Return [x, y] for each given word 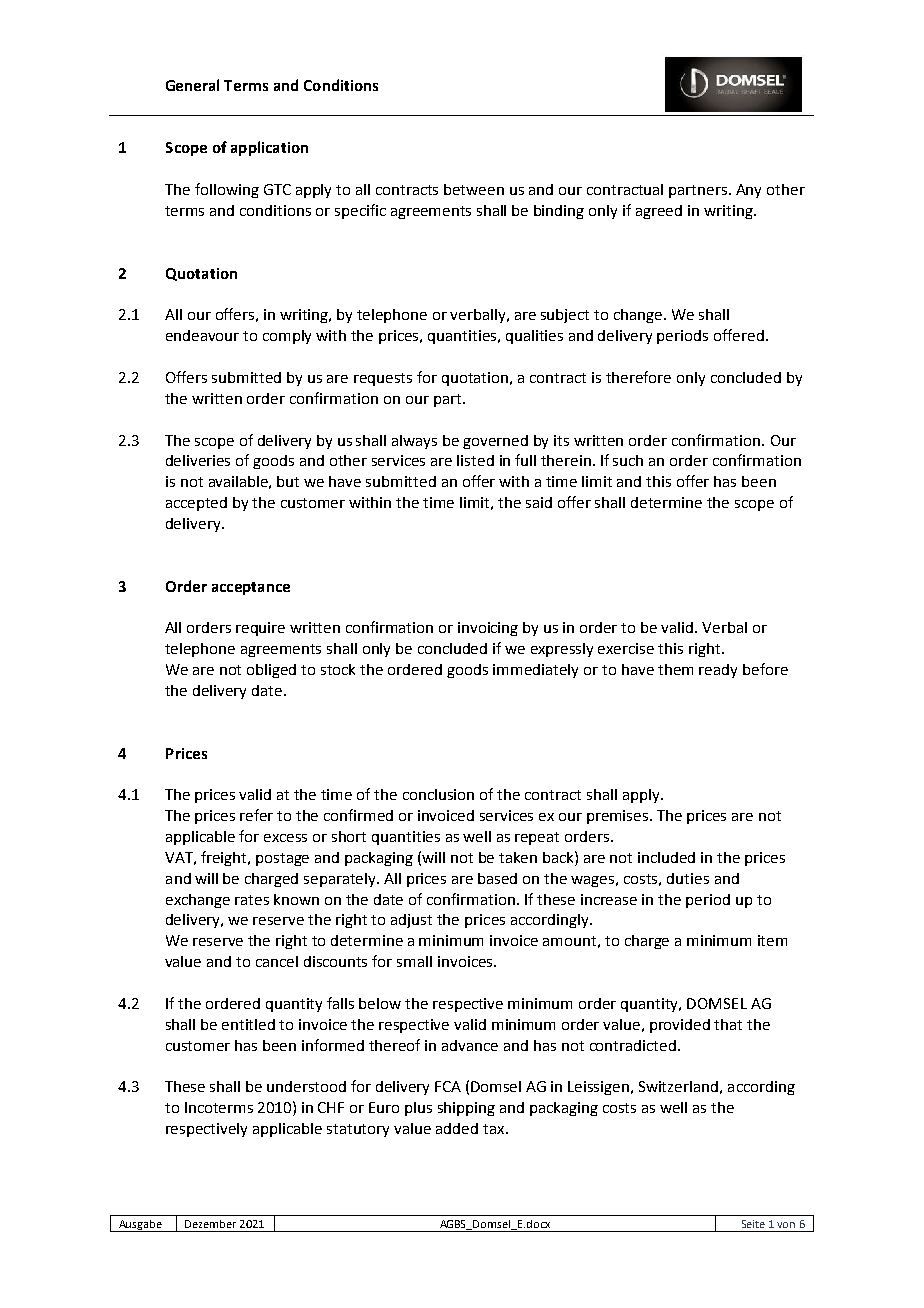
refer [256, 815]
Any [748, 191]
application [269, 148]
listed [475, 460]
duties [688, 878]
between [474, 189]
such [628, 460]
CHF [331, 1107]
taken [518, 857]
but [288, 481]
